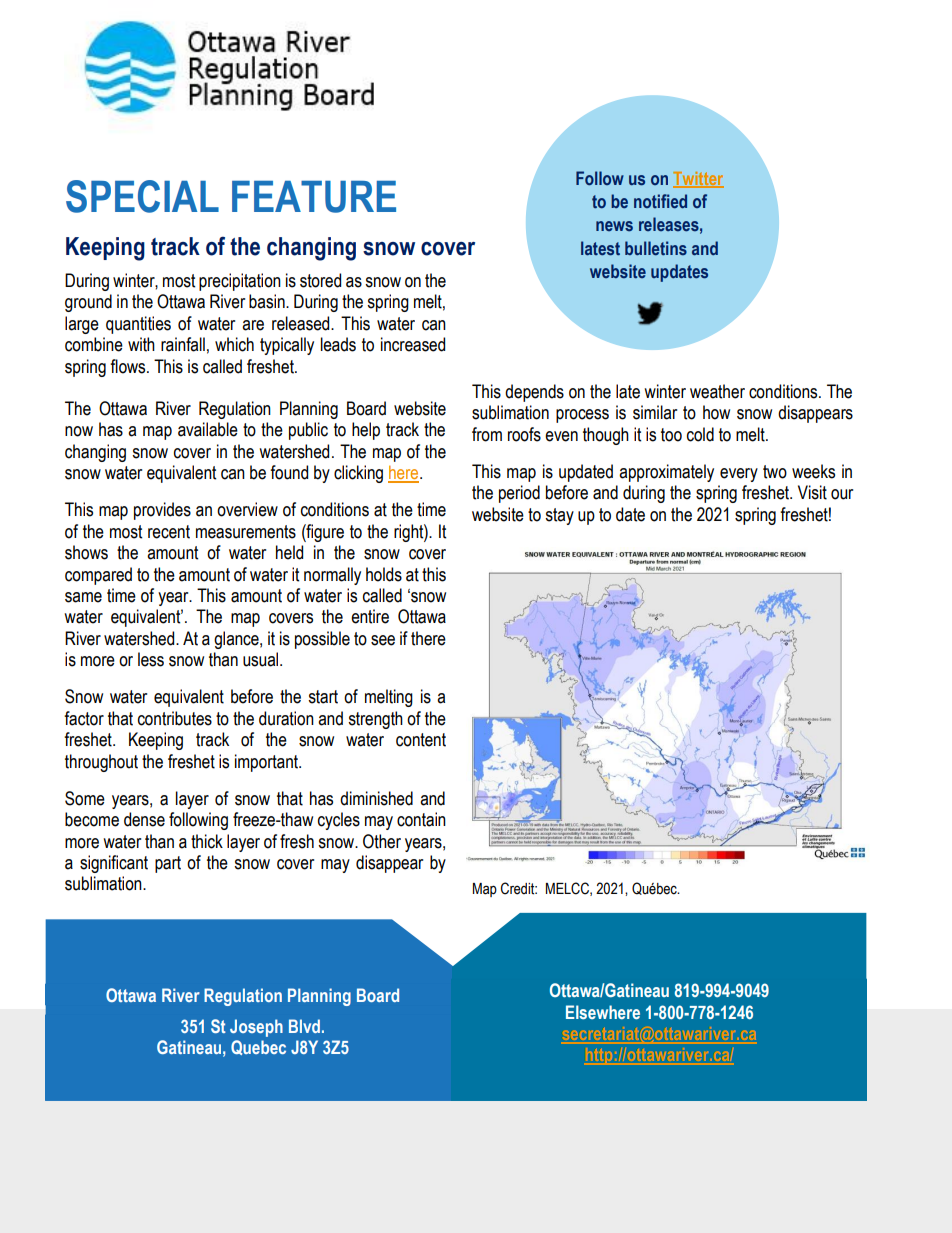  What do you see at coordinates (256, 1028) in the screenshot?
I see `Joseph` at bounding box center [256, 1028].
